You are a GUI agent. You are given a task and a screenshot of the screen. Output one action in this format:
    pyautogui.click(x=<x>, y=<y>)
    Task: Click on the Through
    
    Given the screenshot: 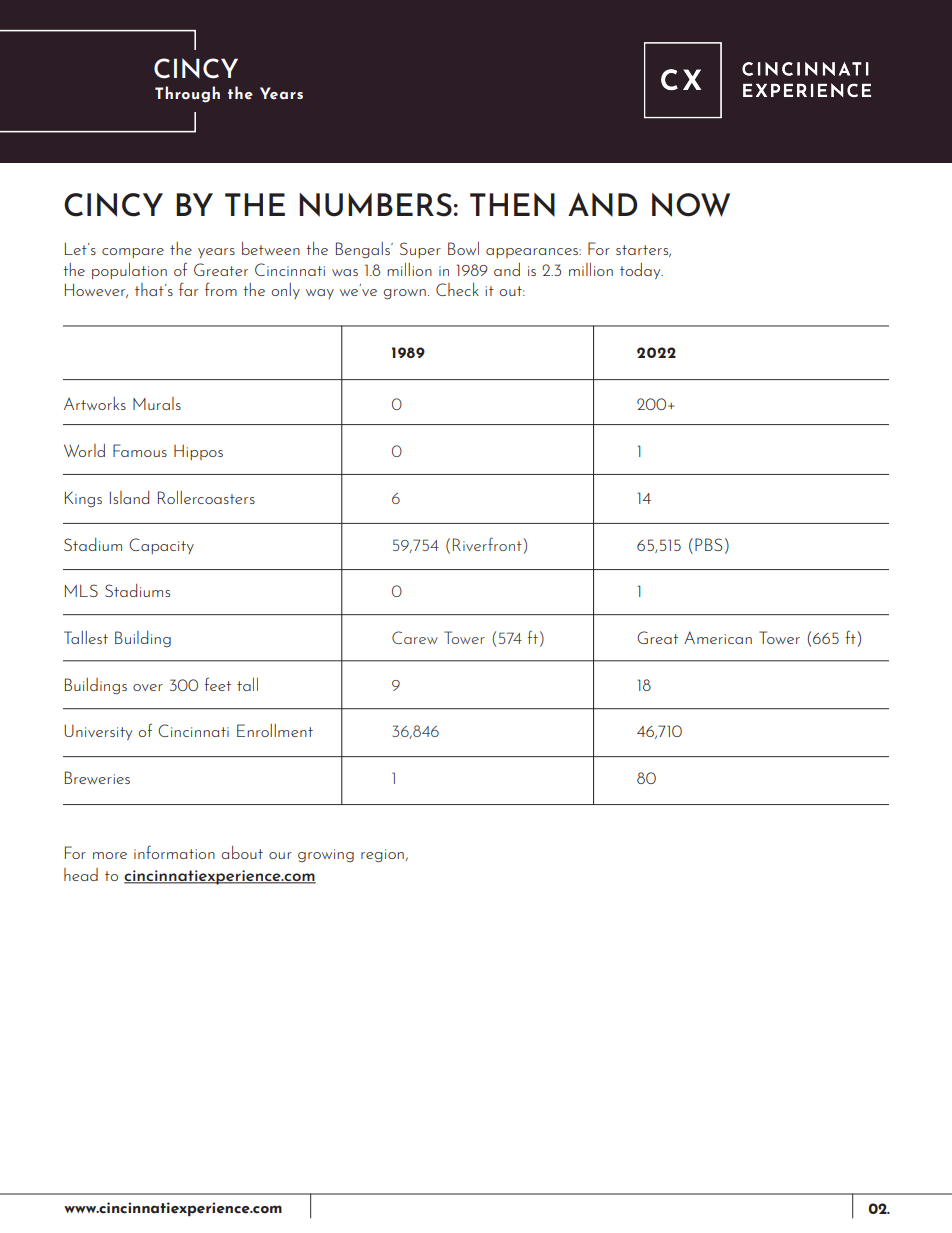 What is the action you would take?
    pyautogui.click(x=187, y=94)
